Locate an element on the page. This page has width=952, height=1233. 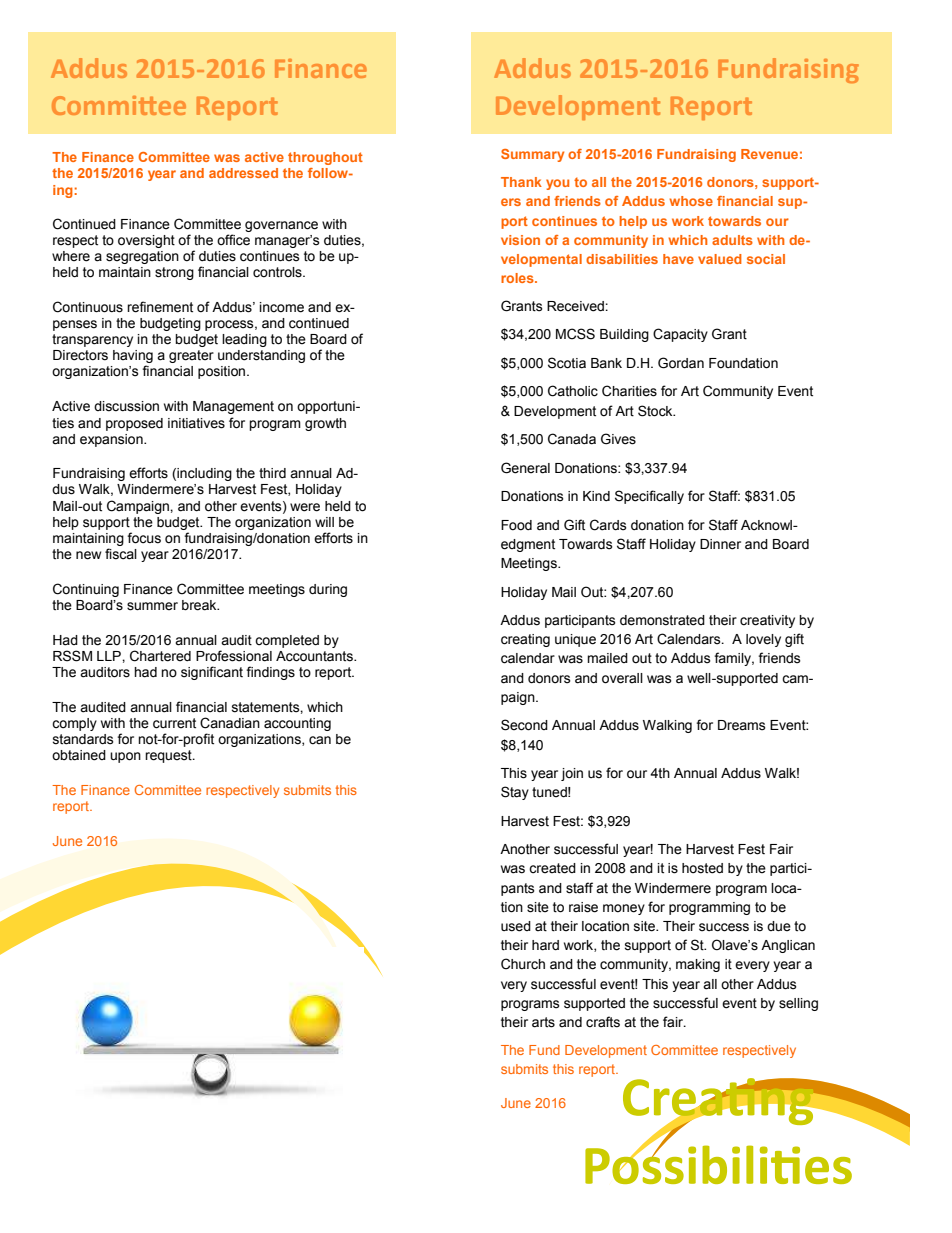
whose is located at coordinates (691, 201).
